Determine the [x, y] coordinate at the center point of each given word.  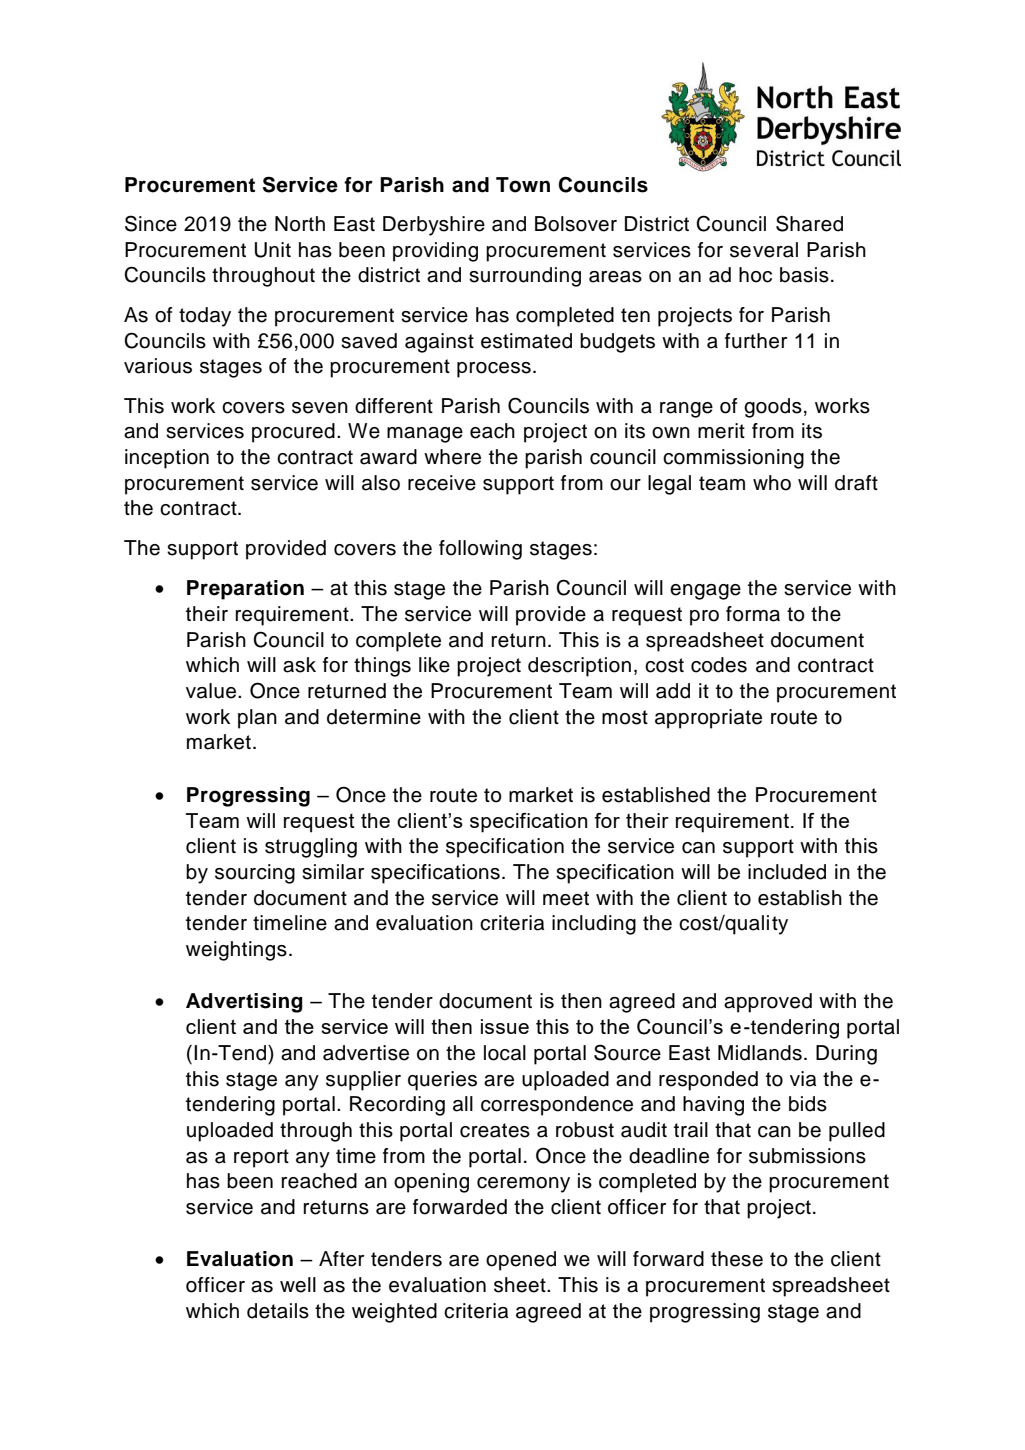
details [278, 1311]
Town [523, 185]
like [434, 665]
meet [566, 898]
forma [753, 614]
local [505, 1053]
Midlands [760, 1053]
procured [293, 433]
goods [773, 408]
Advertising [244, 1003]
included [787, 872]
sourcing [255, 874]
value [211, 691]
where [452, 457]
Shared [809, 223]
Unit [273, 250]
